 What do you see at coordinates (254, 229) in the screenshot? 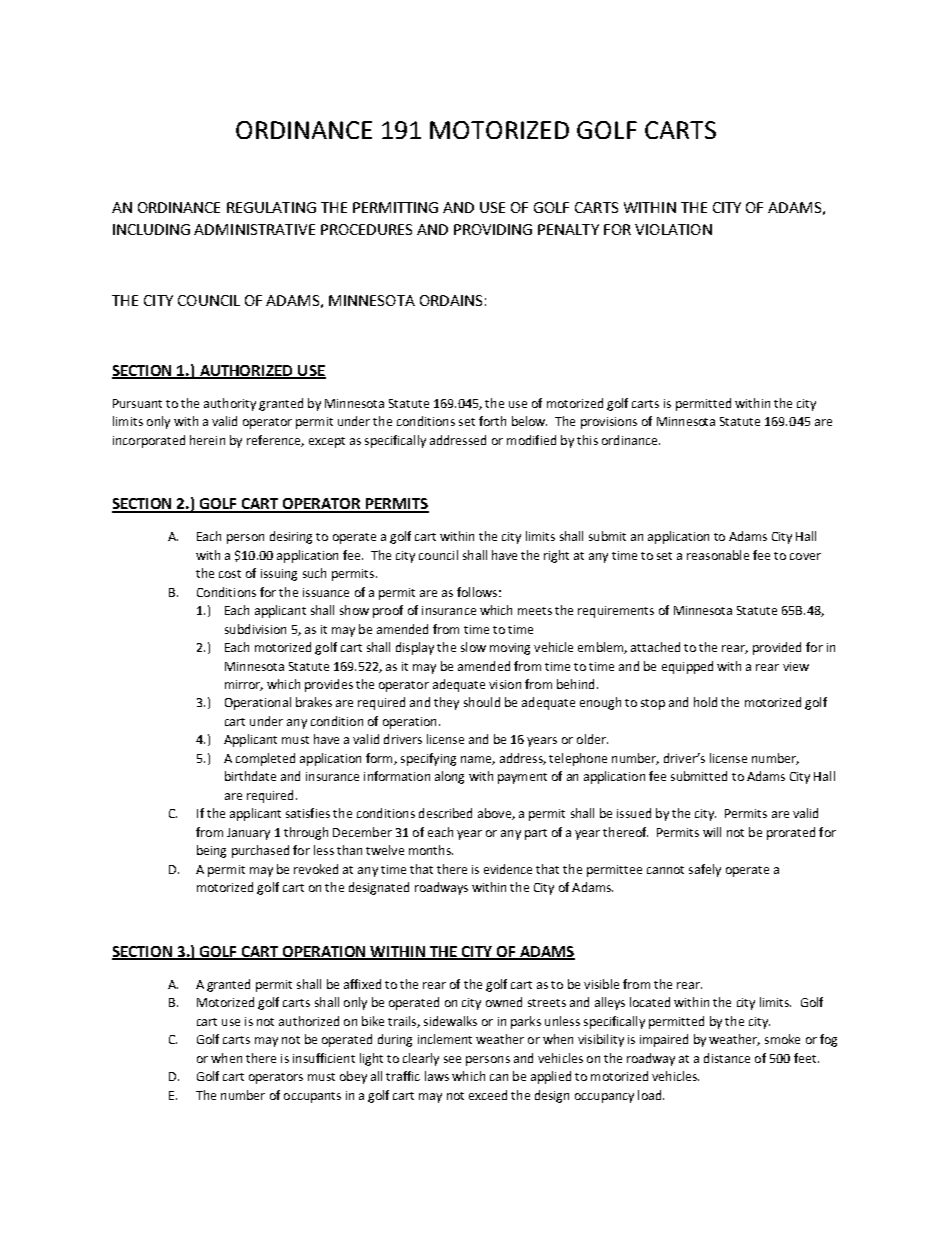
I see `ADMINISTRATIVE` at bounding box center [254, 229].
